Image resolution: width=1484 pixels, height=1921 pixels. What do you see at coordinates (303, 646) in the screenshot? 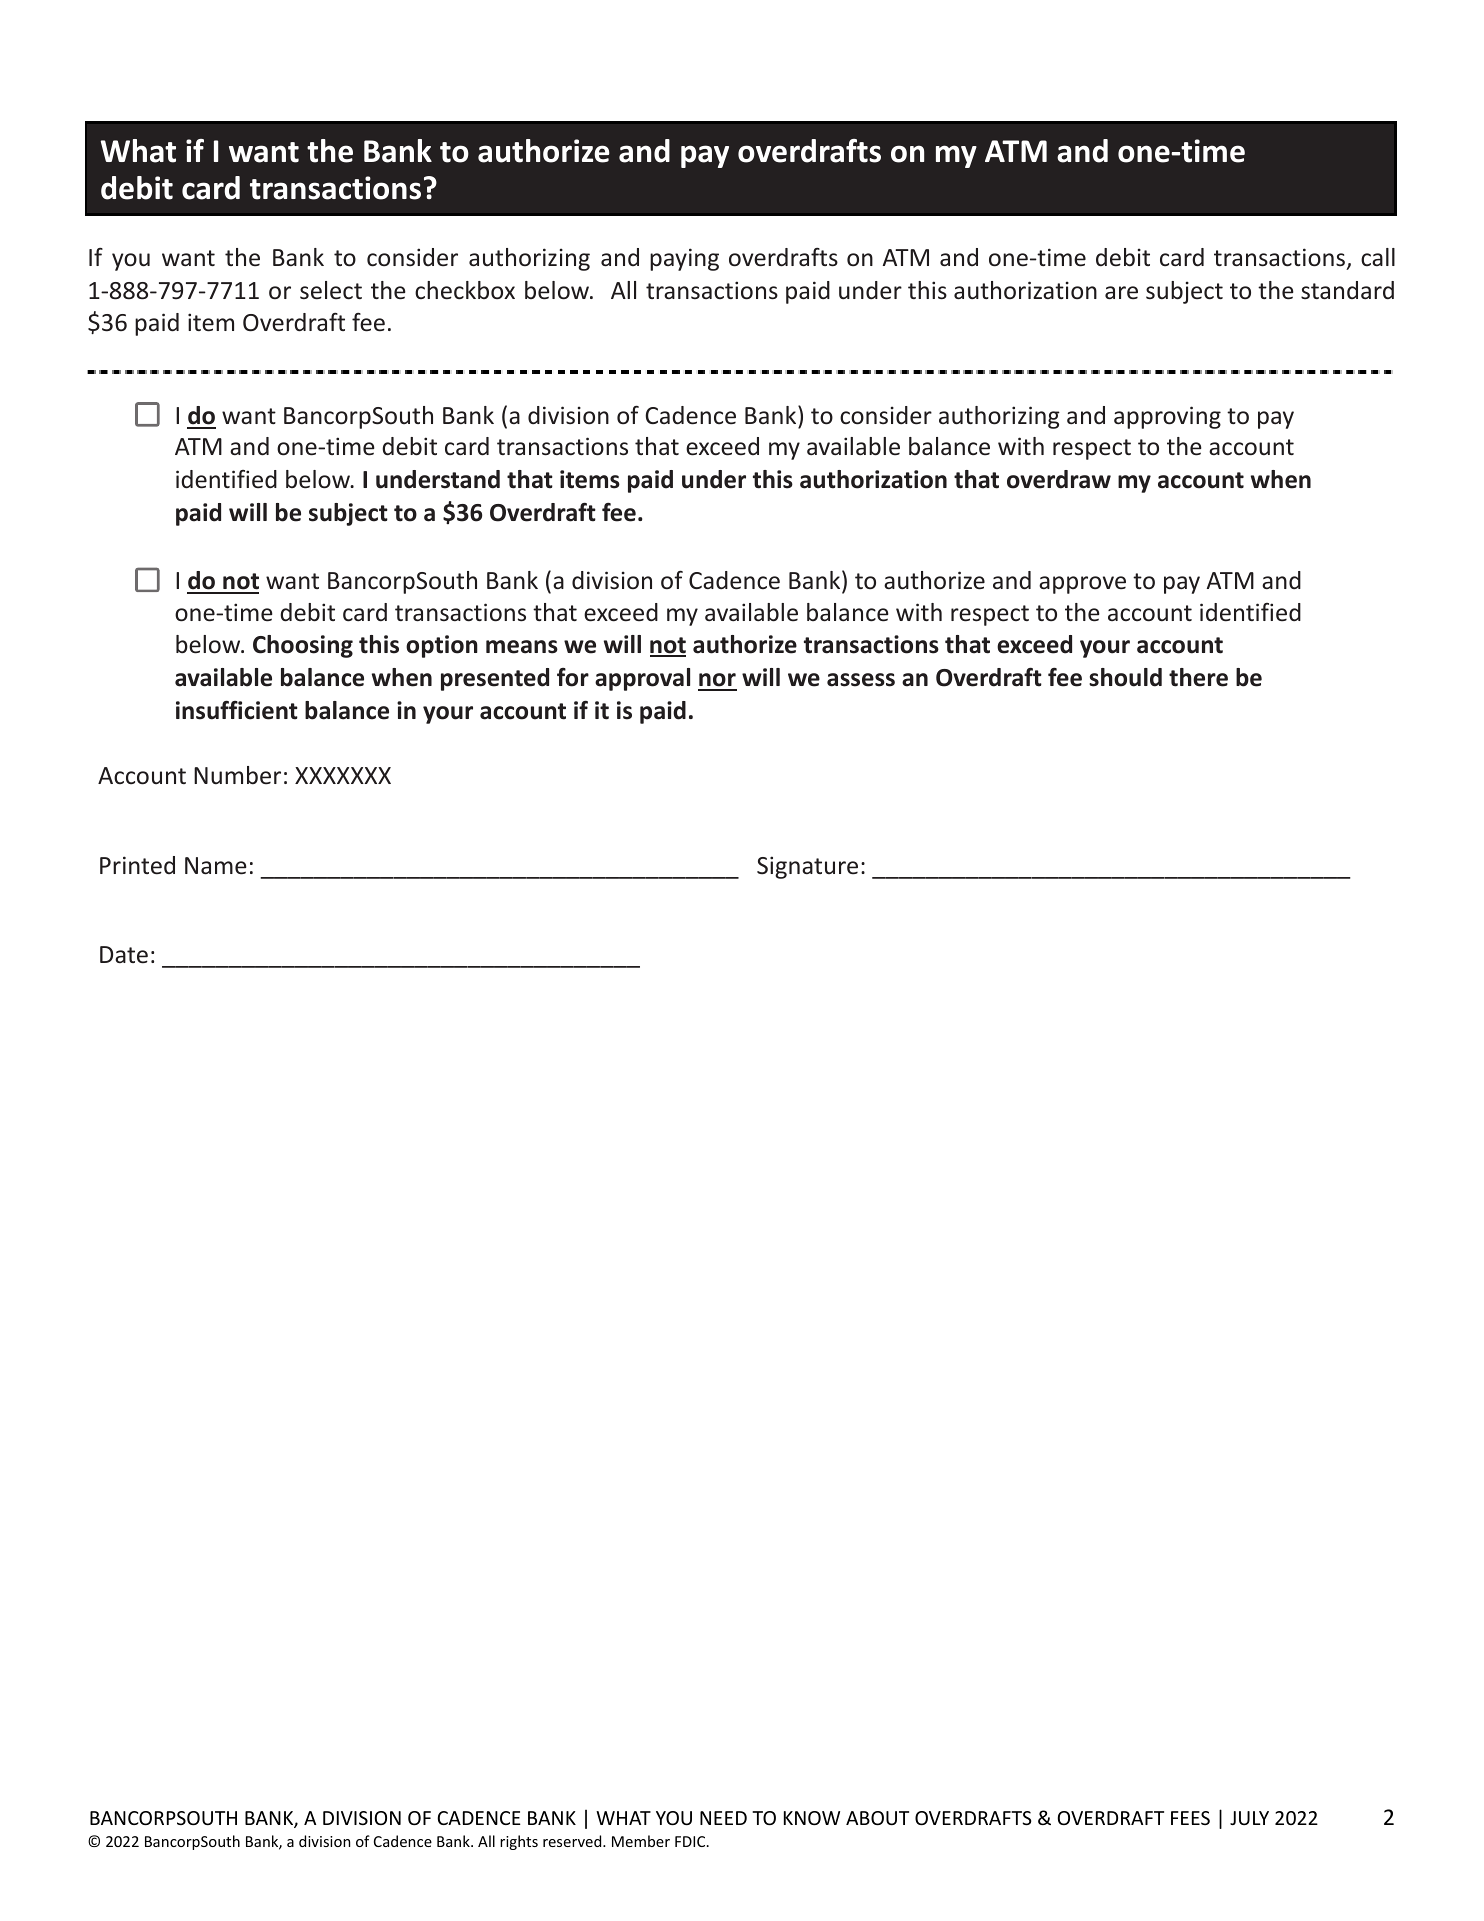
I see `Choosing` at bounding box center [303, 646].
